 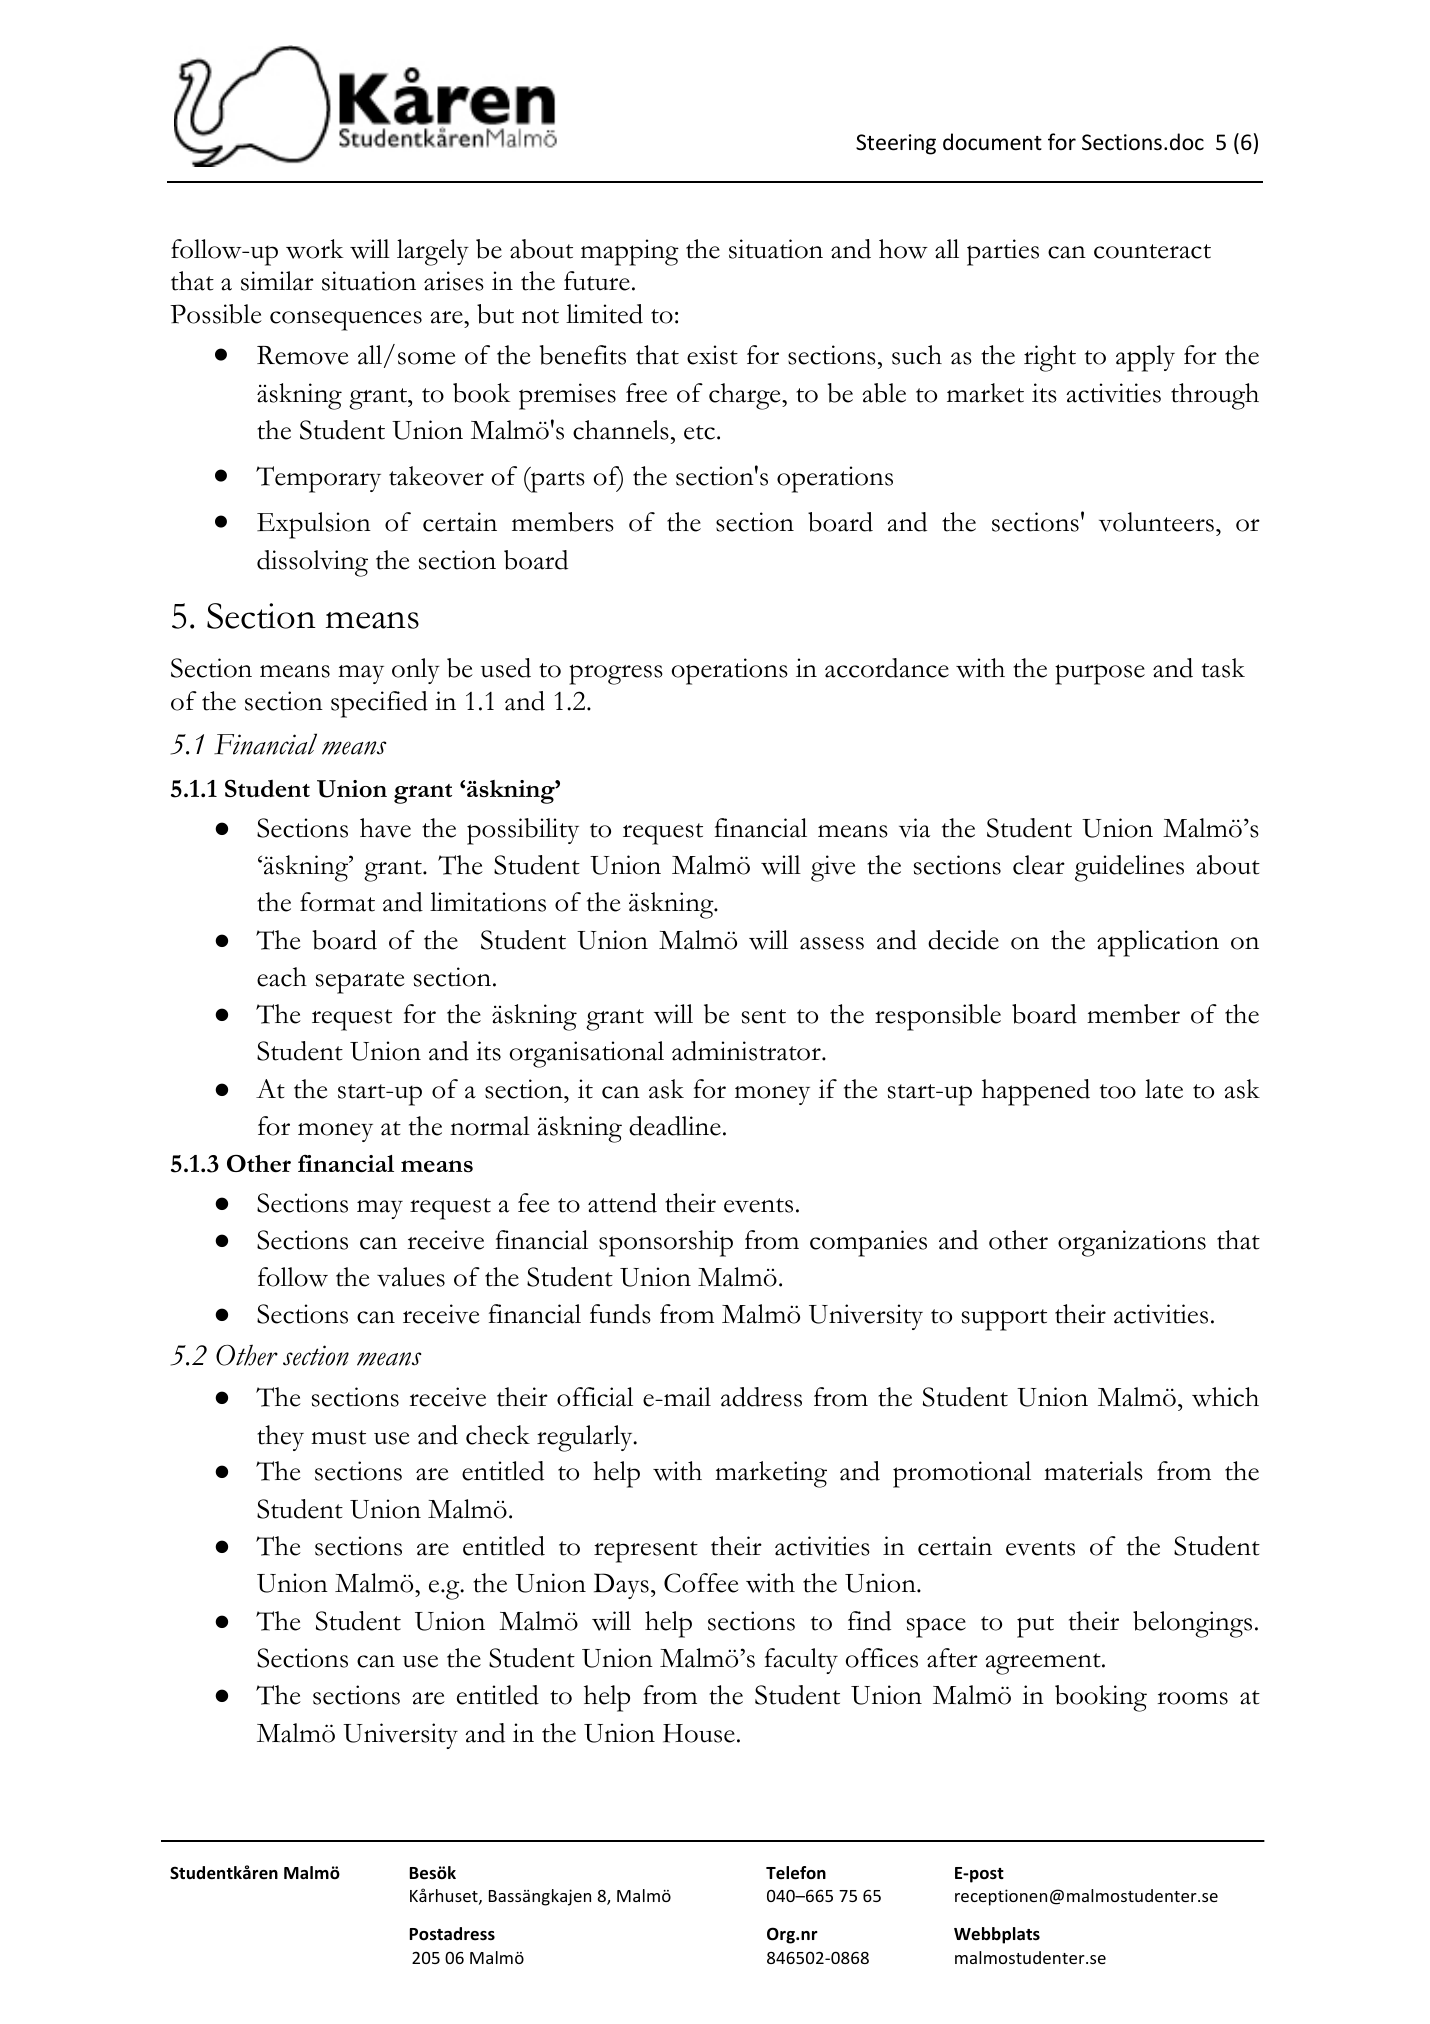 I want to click on mapping, so click(x=630, y=252).
